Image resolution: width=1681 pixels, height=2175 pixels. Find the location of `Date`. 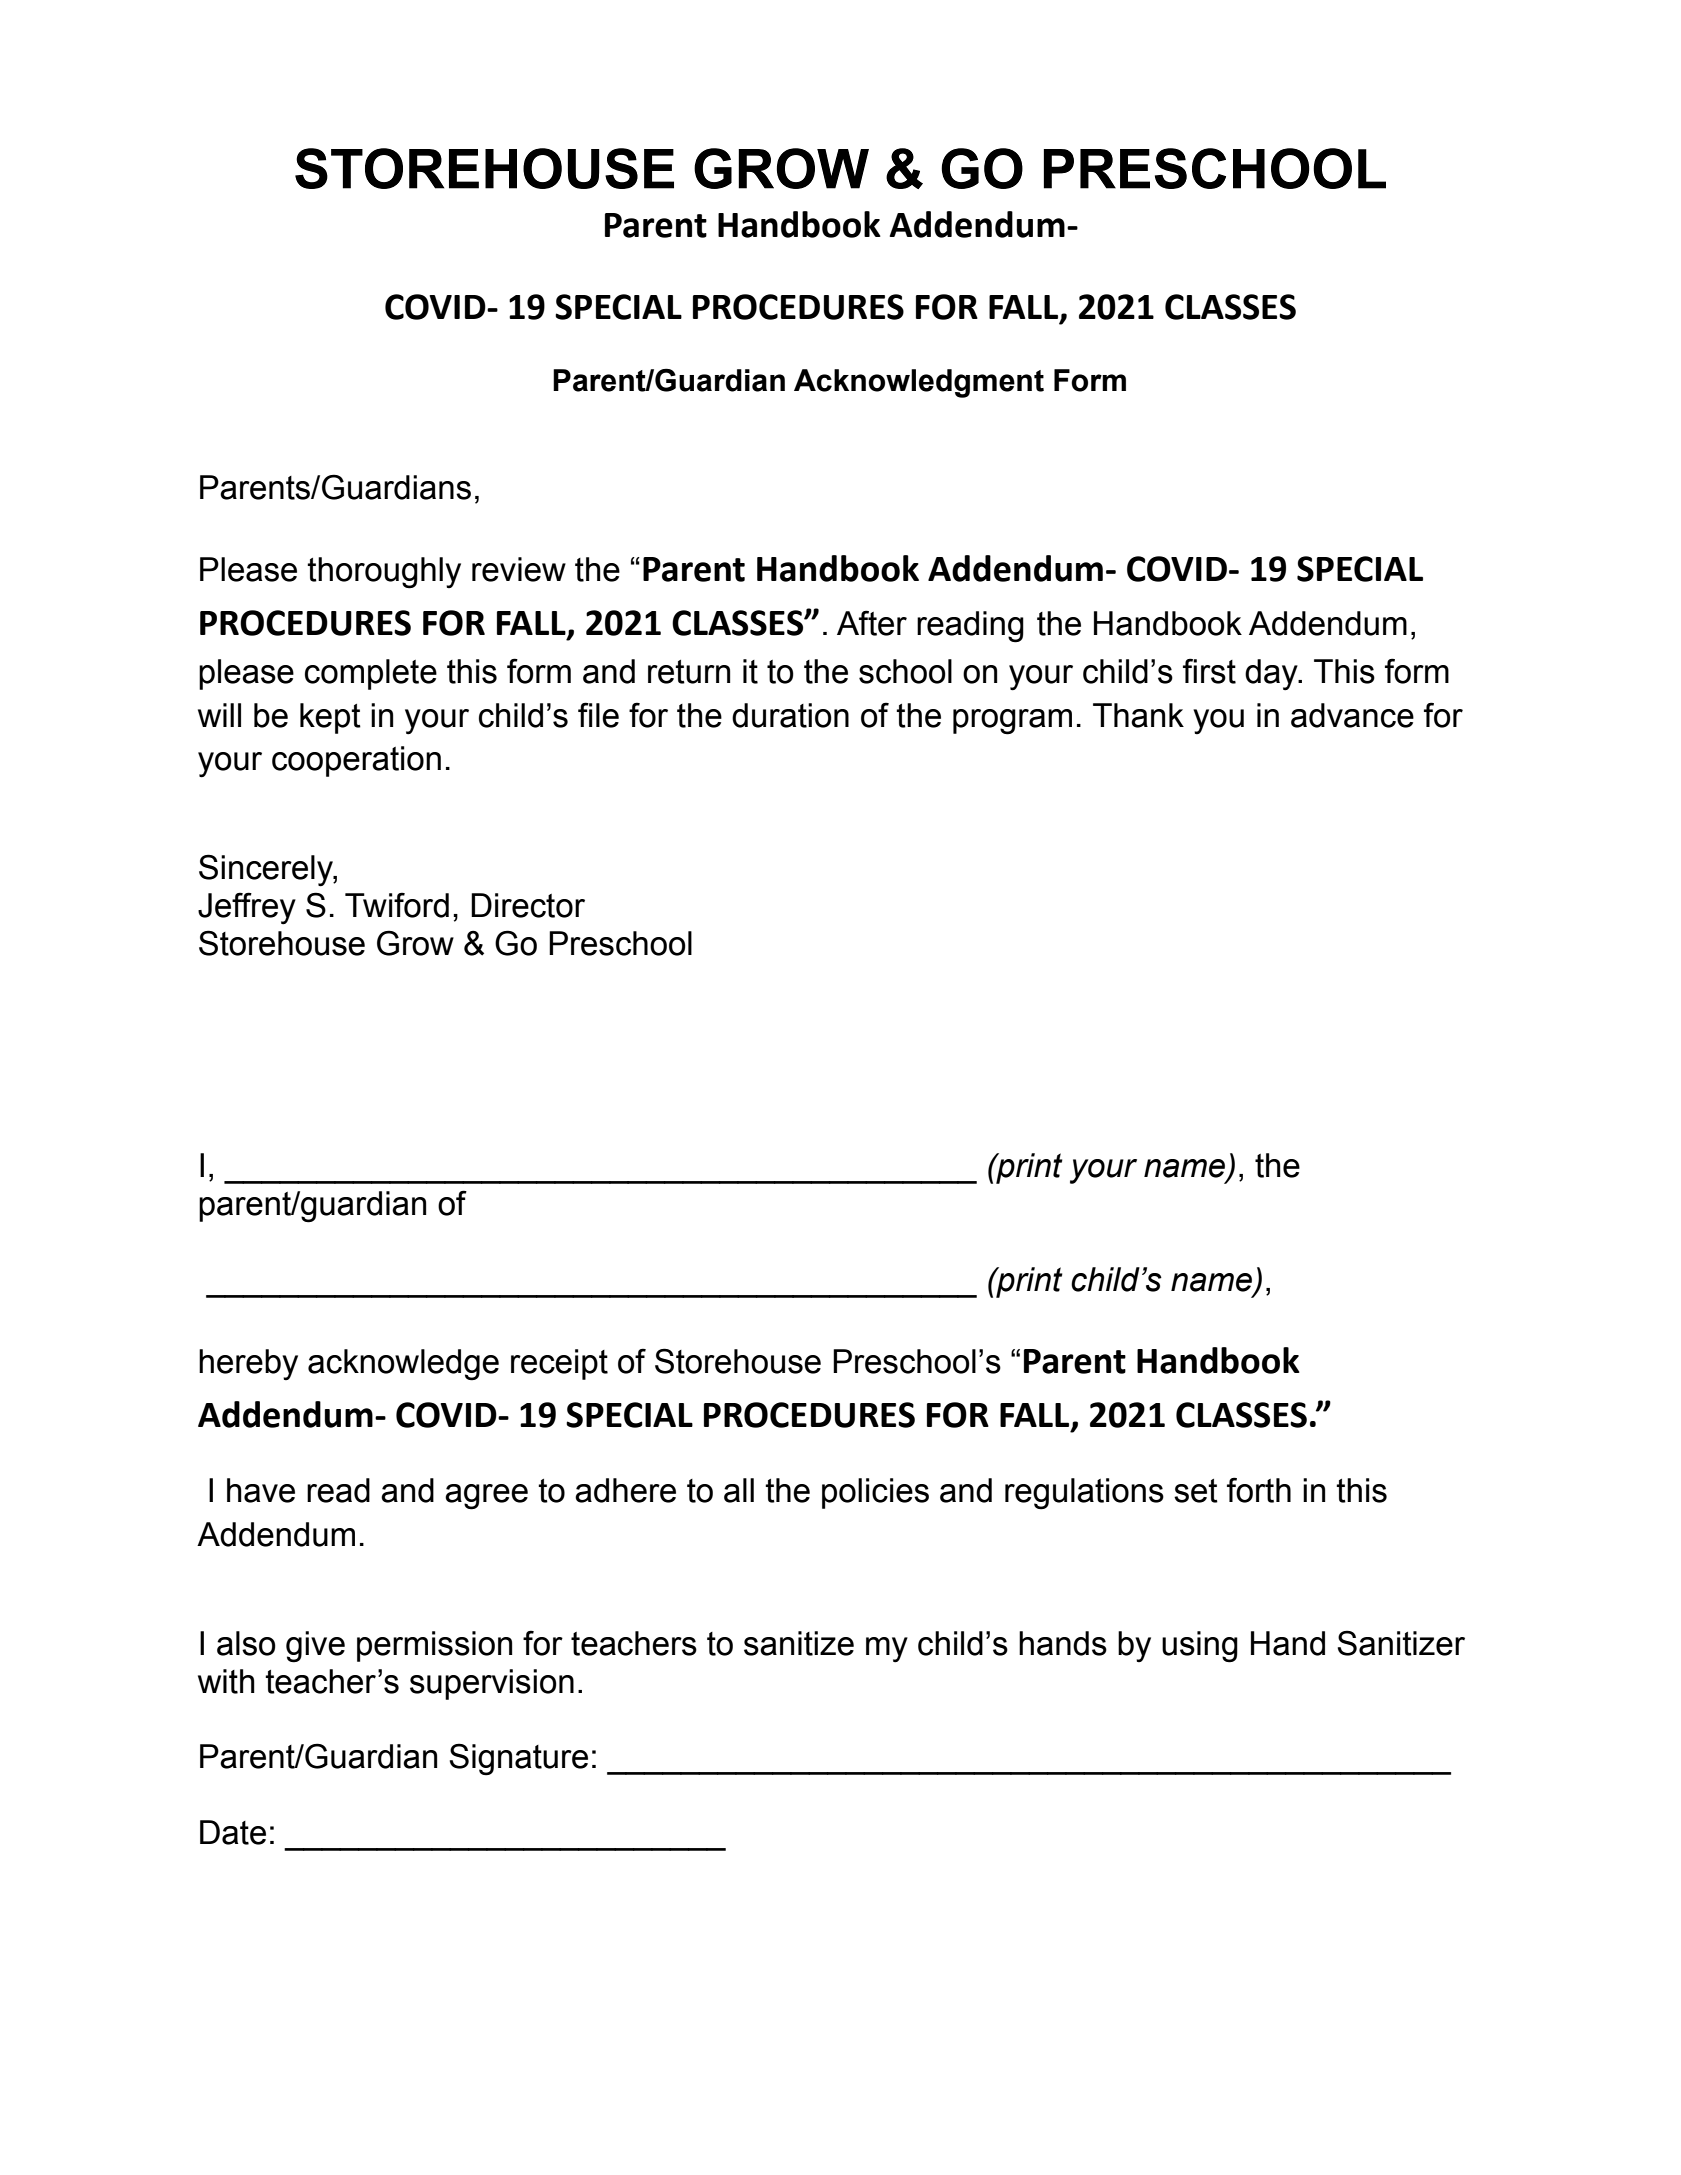

Date is located at coordinates (233, 1832).
